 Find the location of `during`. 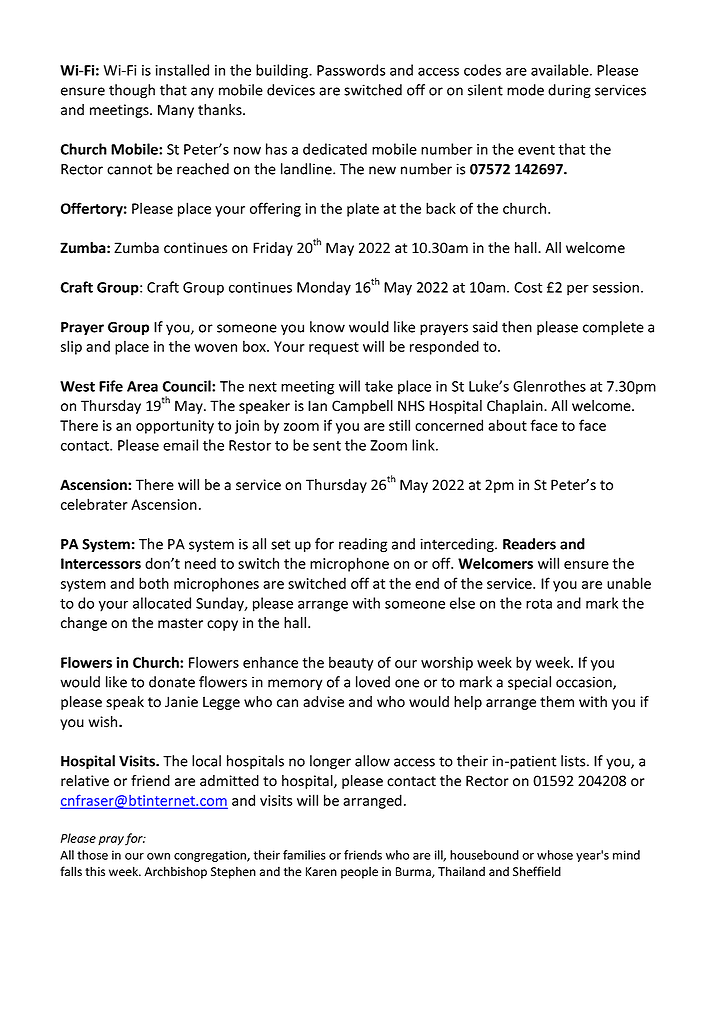

during is located at coordinates (569, 91).
